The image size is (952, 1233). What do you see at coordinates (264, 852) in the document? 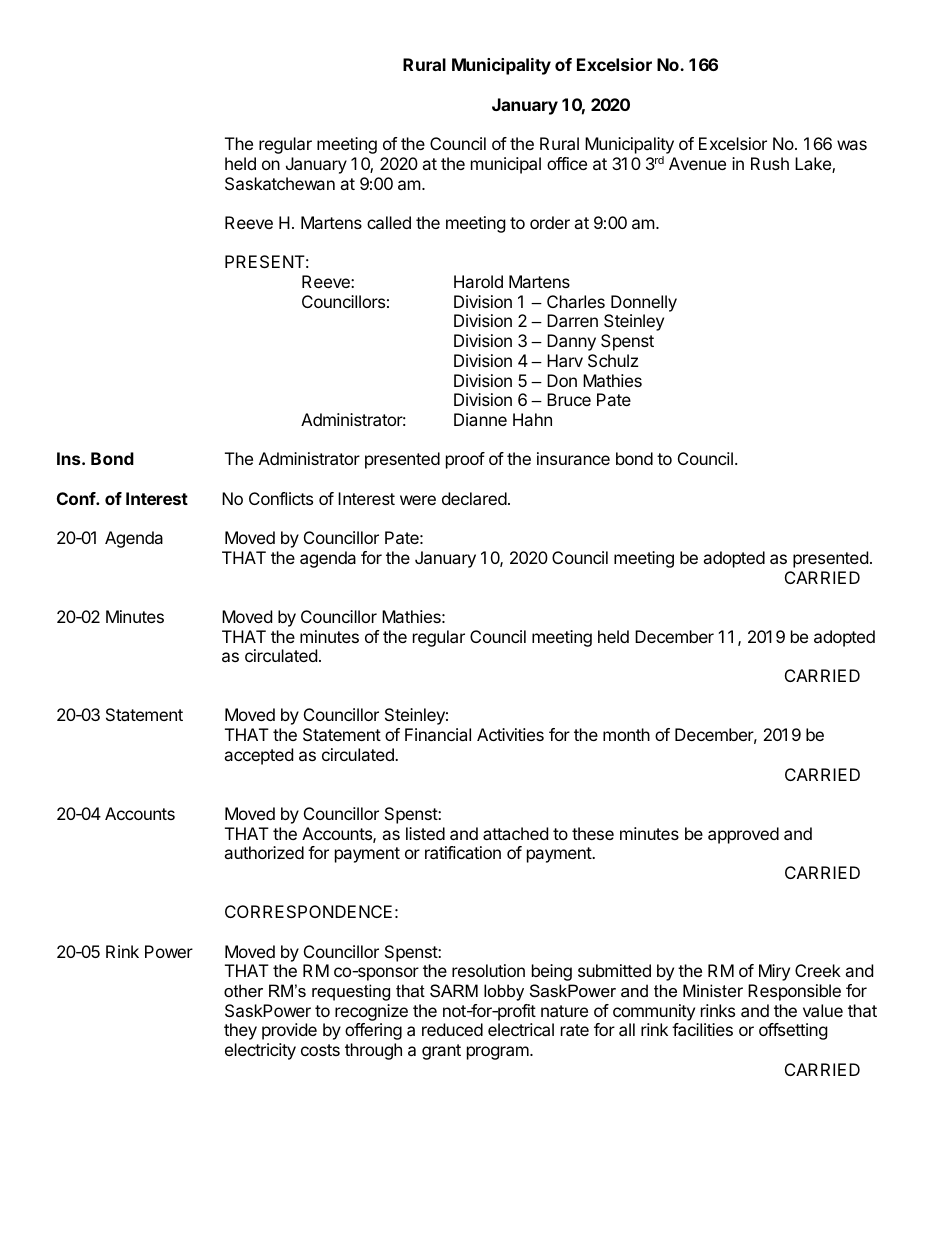
I see `authorized` at bounding box center [264, 852].
